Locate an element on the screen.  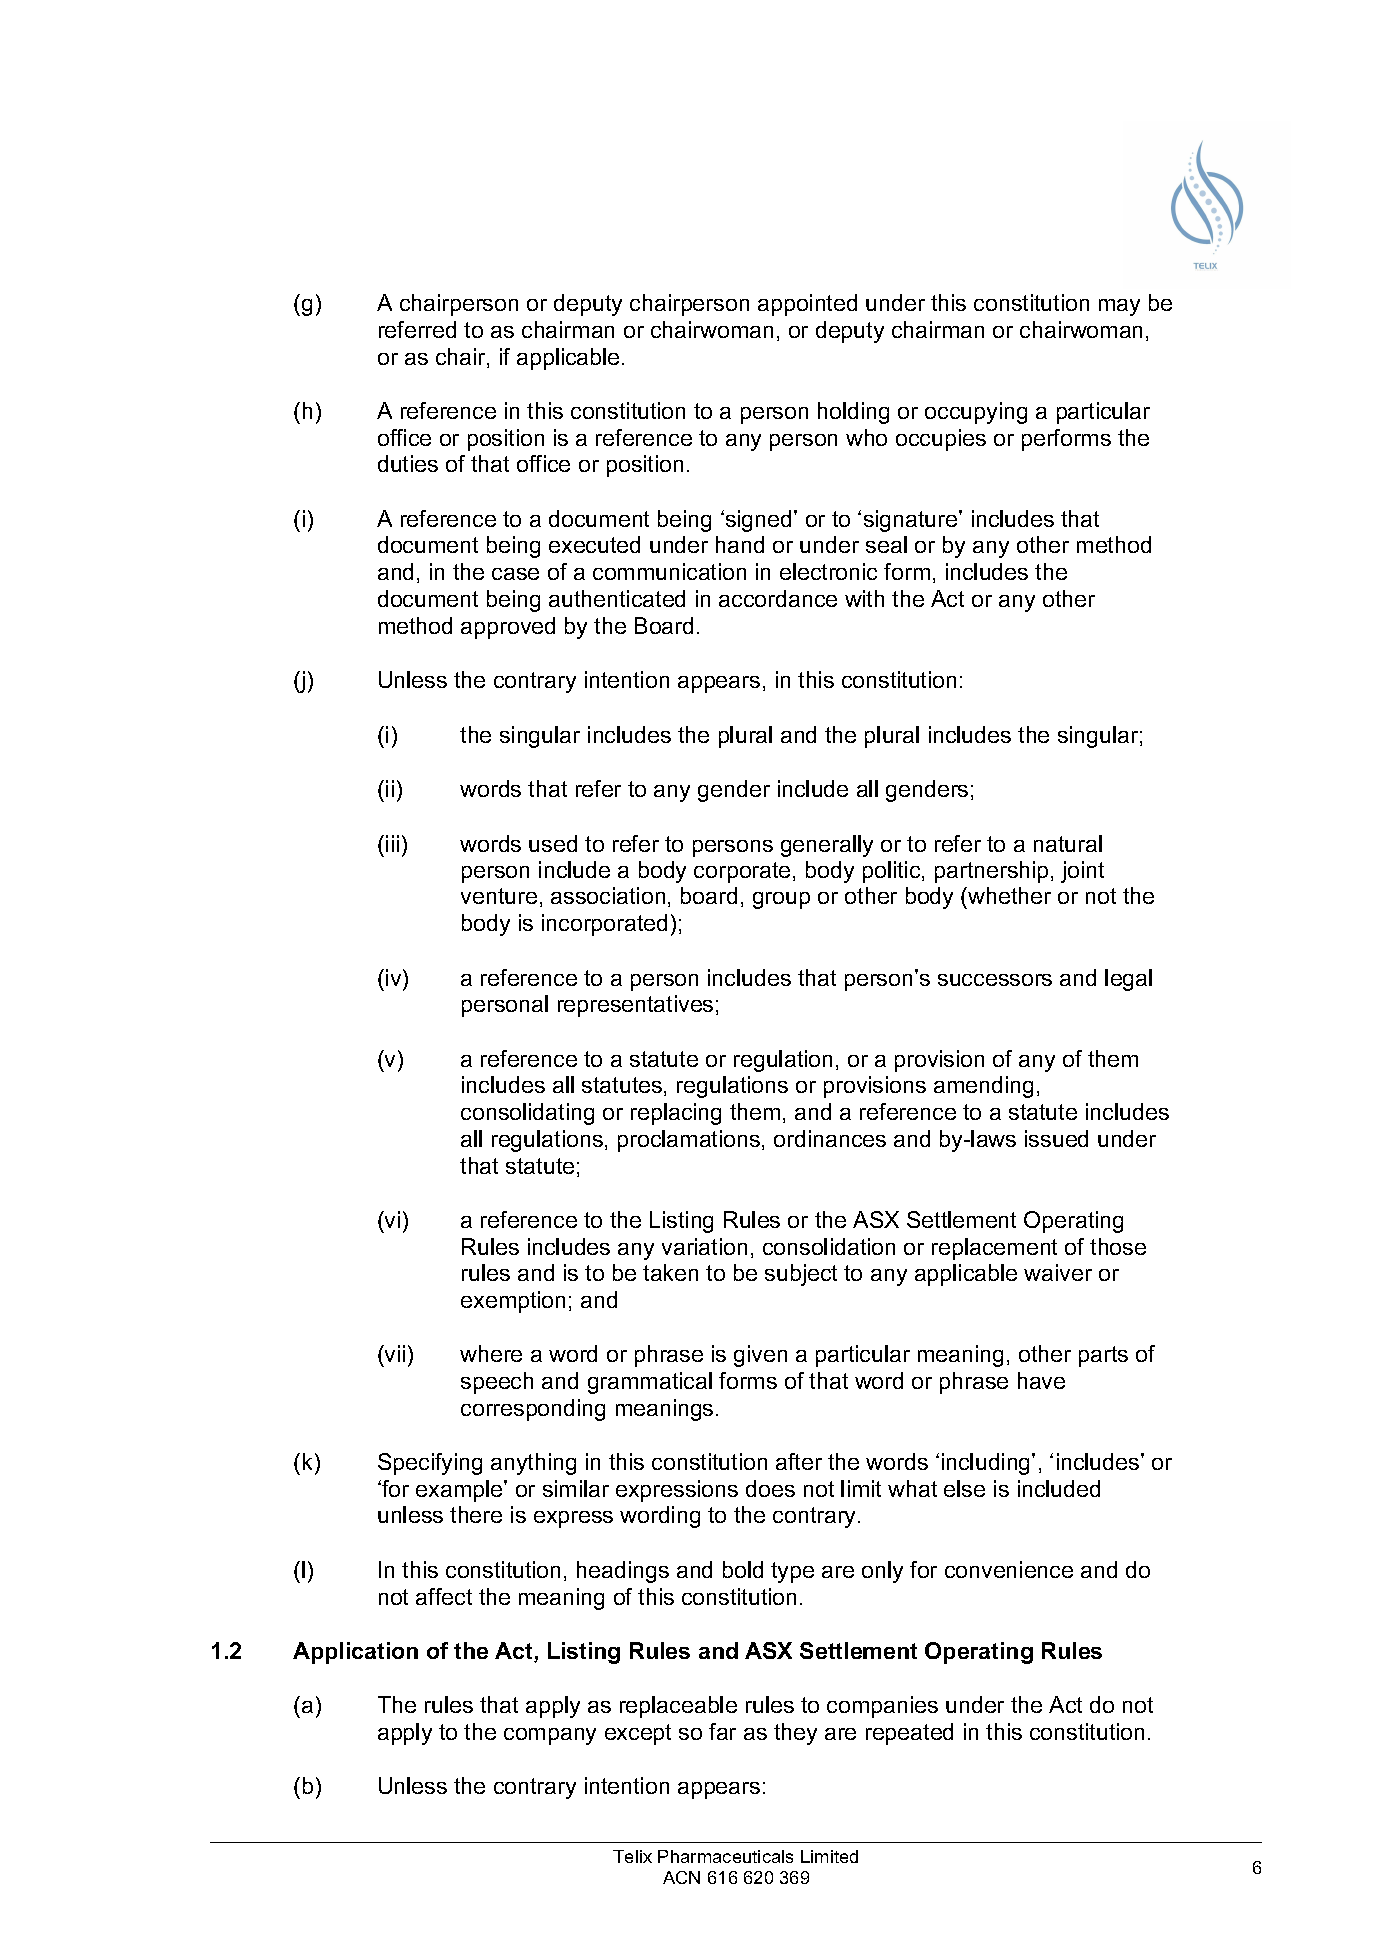
occupying is located at coordinates (976, 413).
